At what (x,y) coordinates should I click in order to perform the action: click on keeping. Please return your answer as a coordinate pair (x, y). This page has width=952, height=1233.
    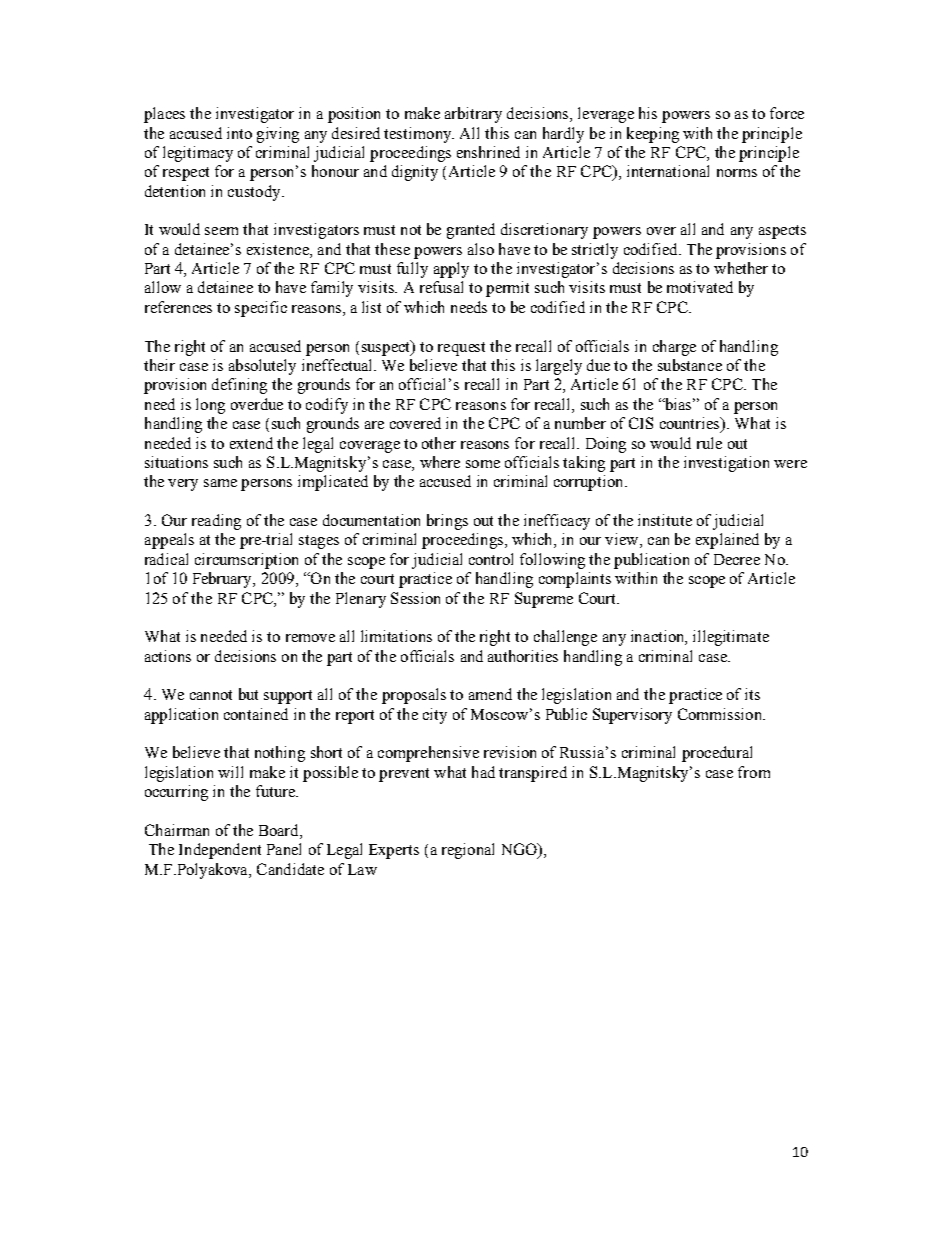
    Looking at the image, I should click on (653, 135).
